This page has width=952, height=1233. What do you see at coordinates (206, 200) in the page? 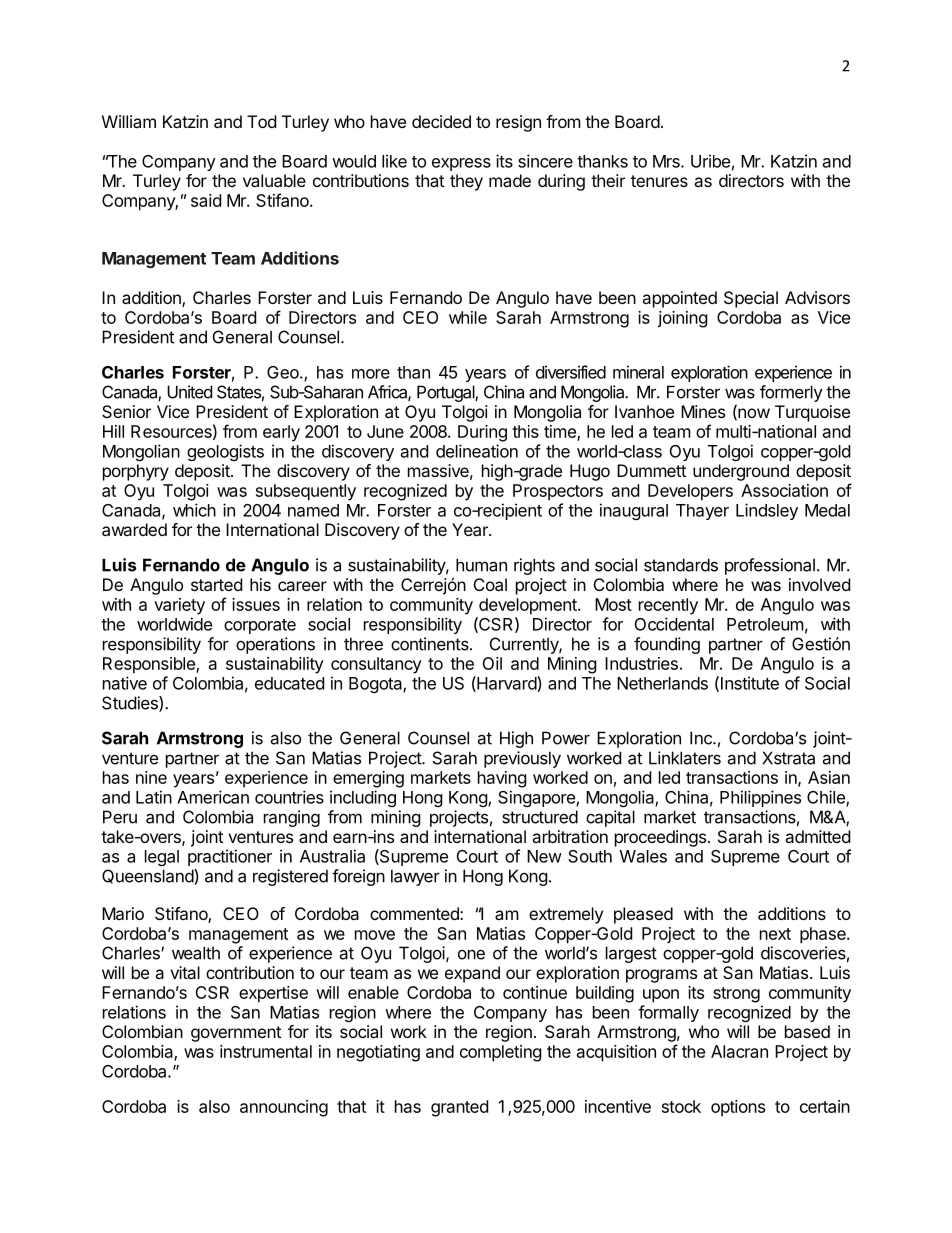
I see `said` at bounding box center [206, 200].
